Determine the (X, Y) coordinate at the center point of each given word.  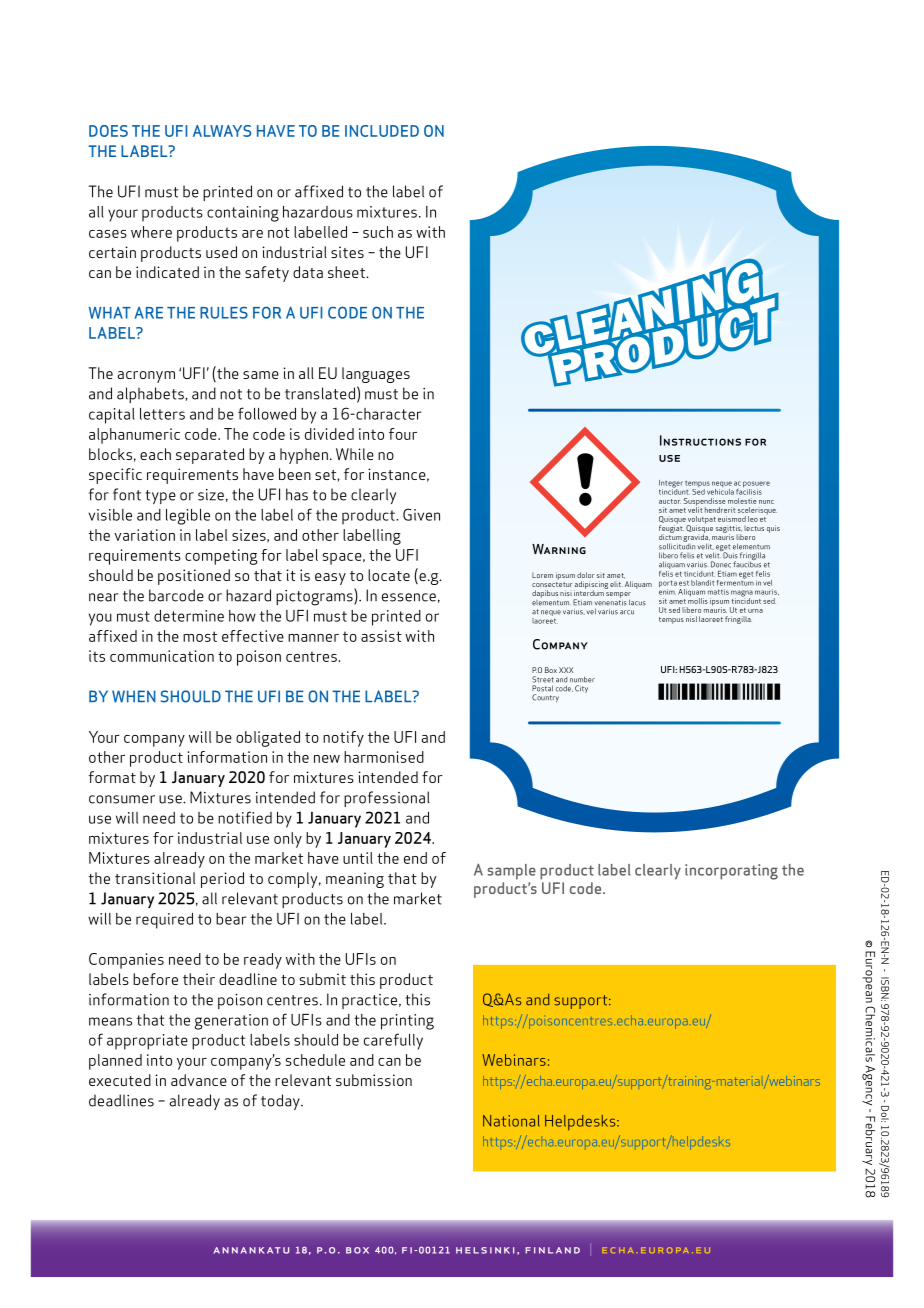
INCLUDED (382, 131)
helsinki (485, 1250)
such (378, 232)
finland (552, 1250)
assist (381, 636)
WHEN (134, 696)
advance (199, 1080)
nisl (691, 619)
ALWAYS (222, 131)
